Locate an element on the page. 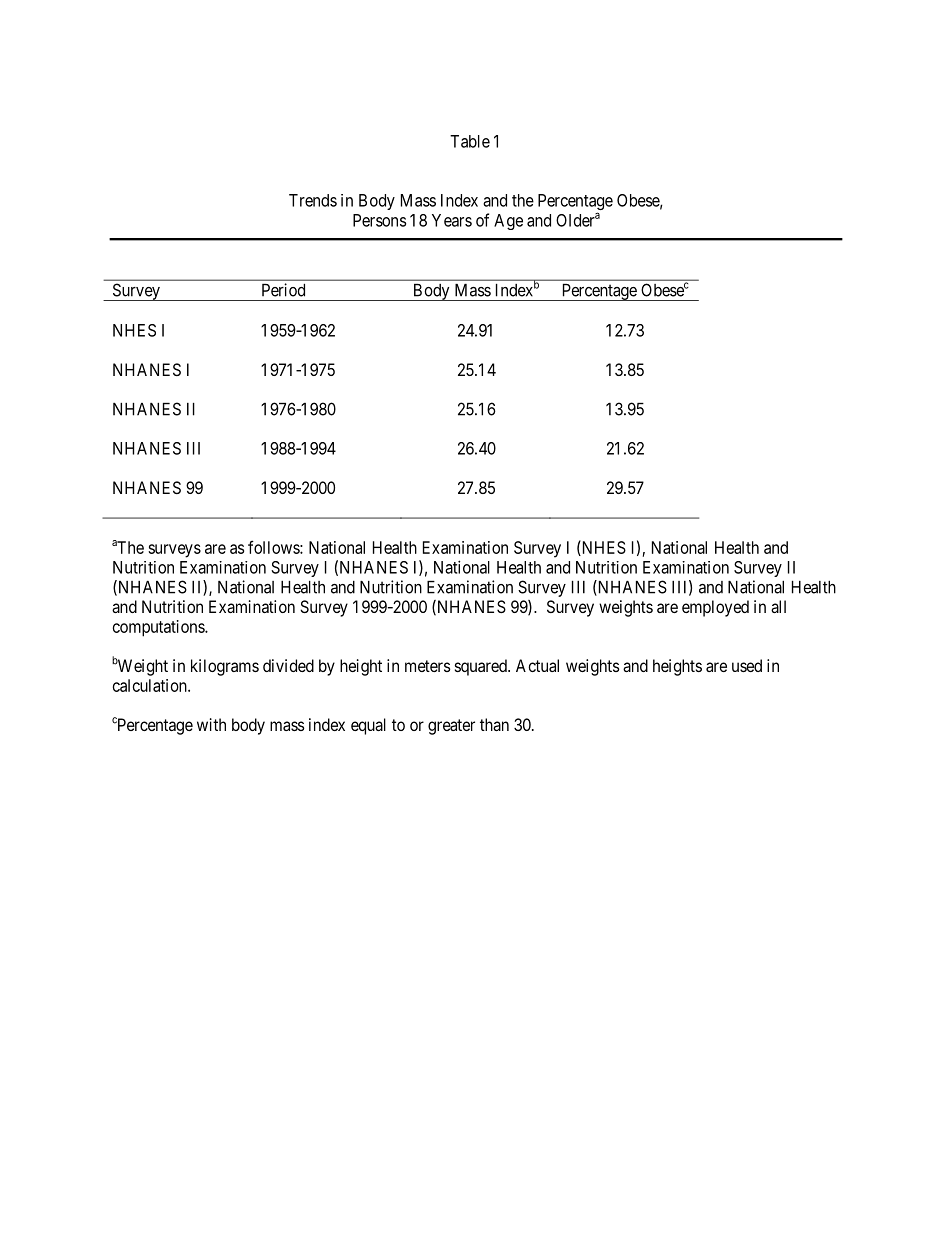  Years is located at coordinates (452, 220).
